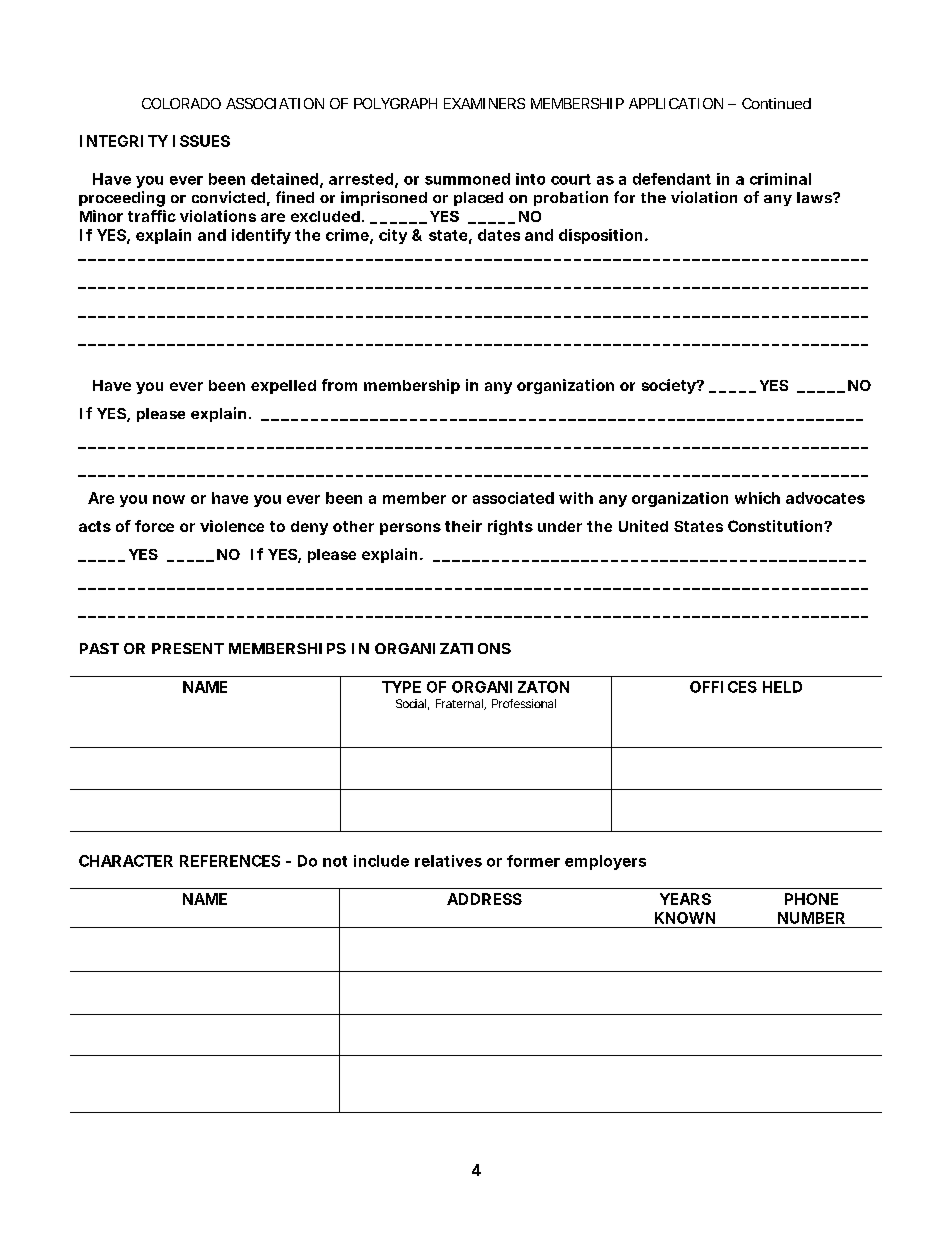 The width and height of the screenshot is (952, 1233). What do you see at coordinates (484, 899) in the screenshot?
I see `ADDRESS` at bounding box center [484, 899].
